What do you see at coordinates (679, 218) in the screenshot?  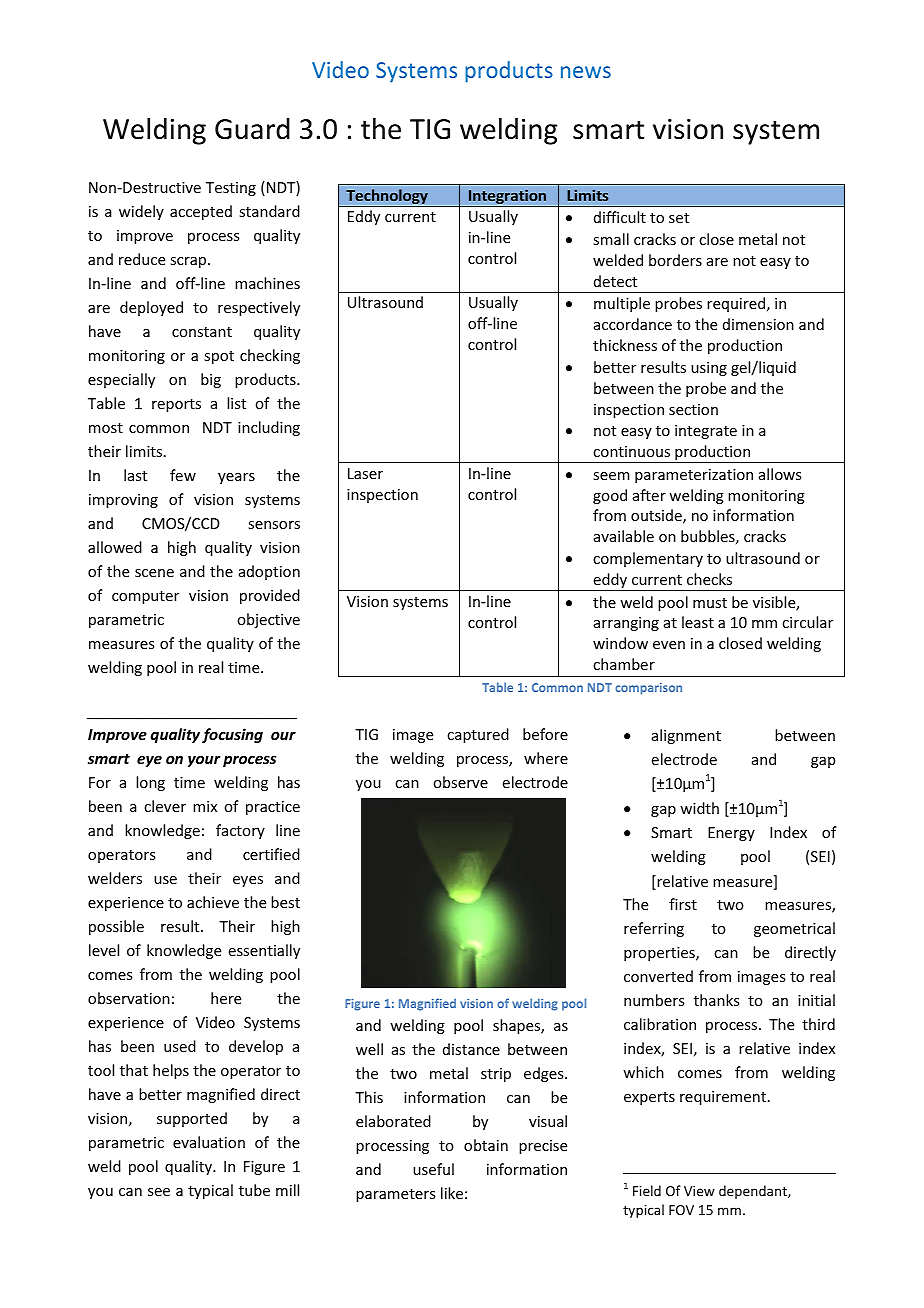 I see `set` at bounding box center [679, 218].
